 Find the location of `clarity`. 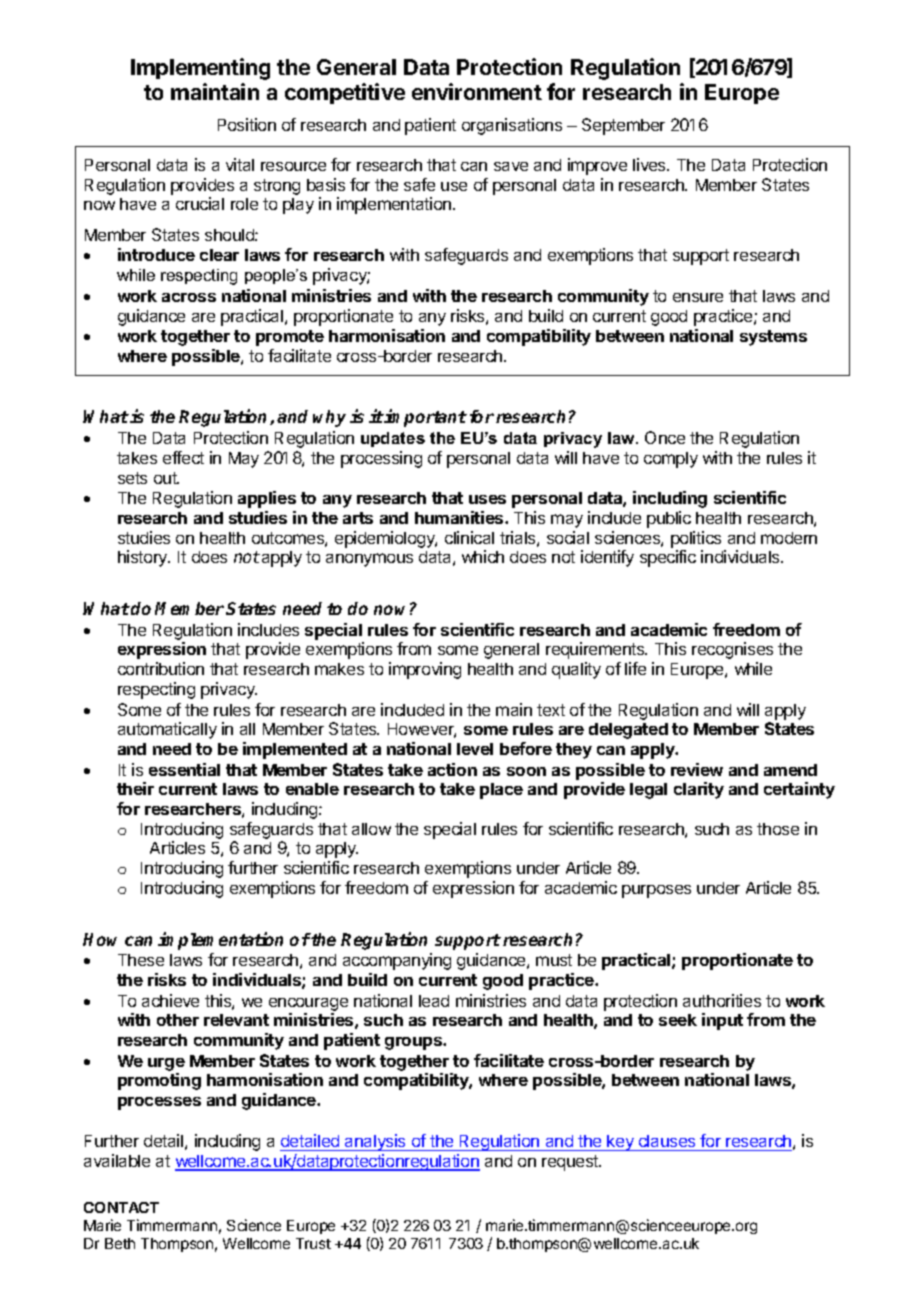

clarity is located at coordinates (699, 790).
